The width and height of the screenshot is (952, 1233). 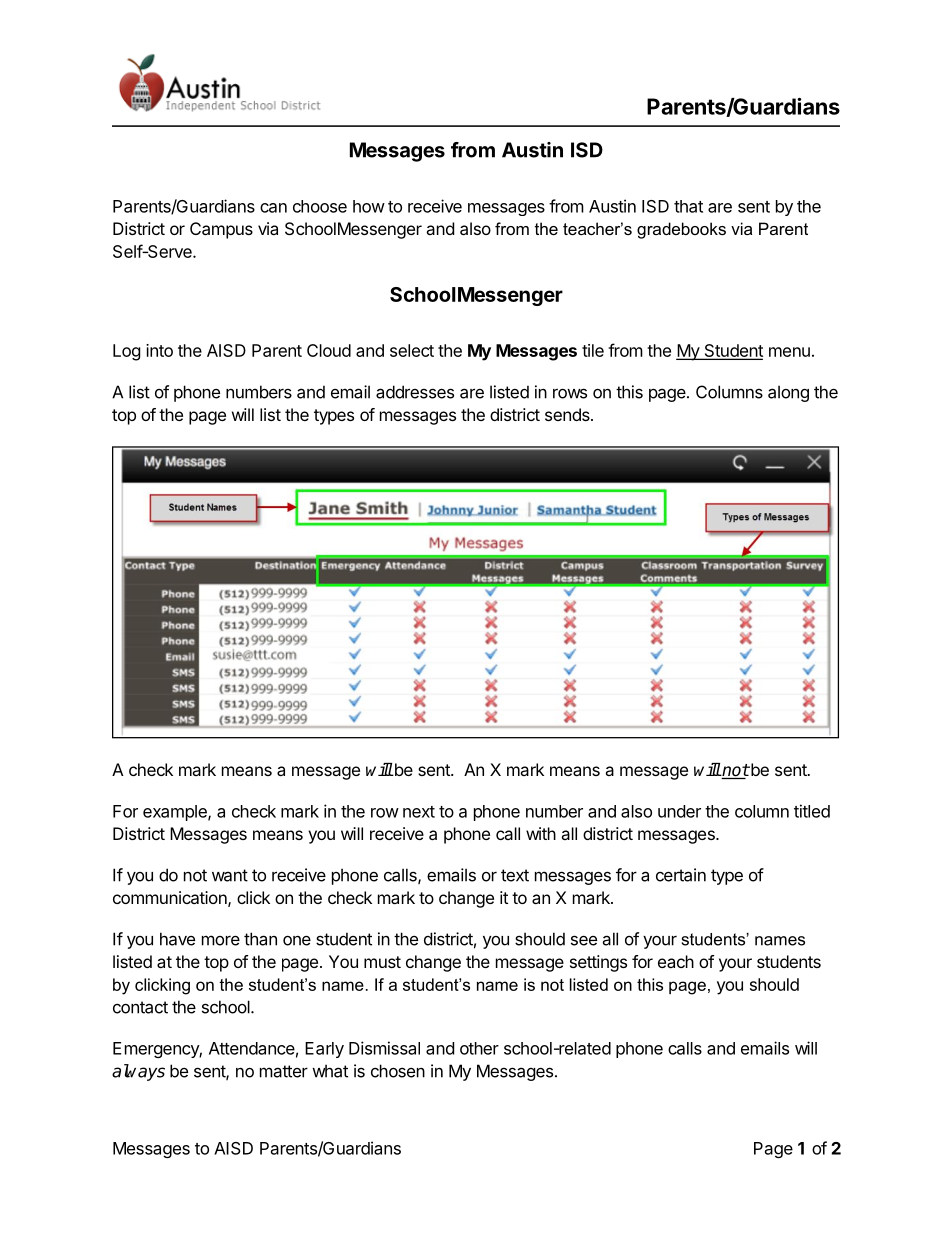 I want to click on along, so click(x=788, y=393).
